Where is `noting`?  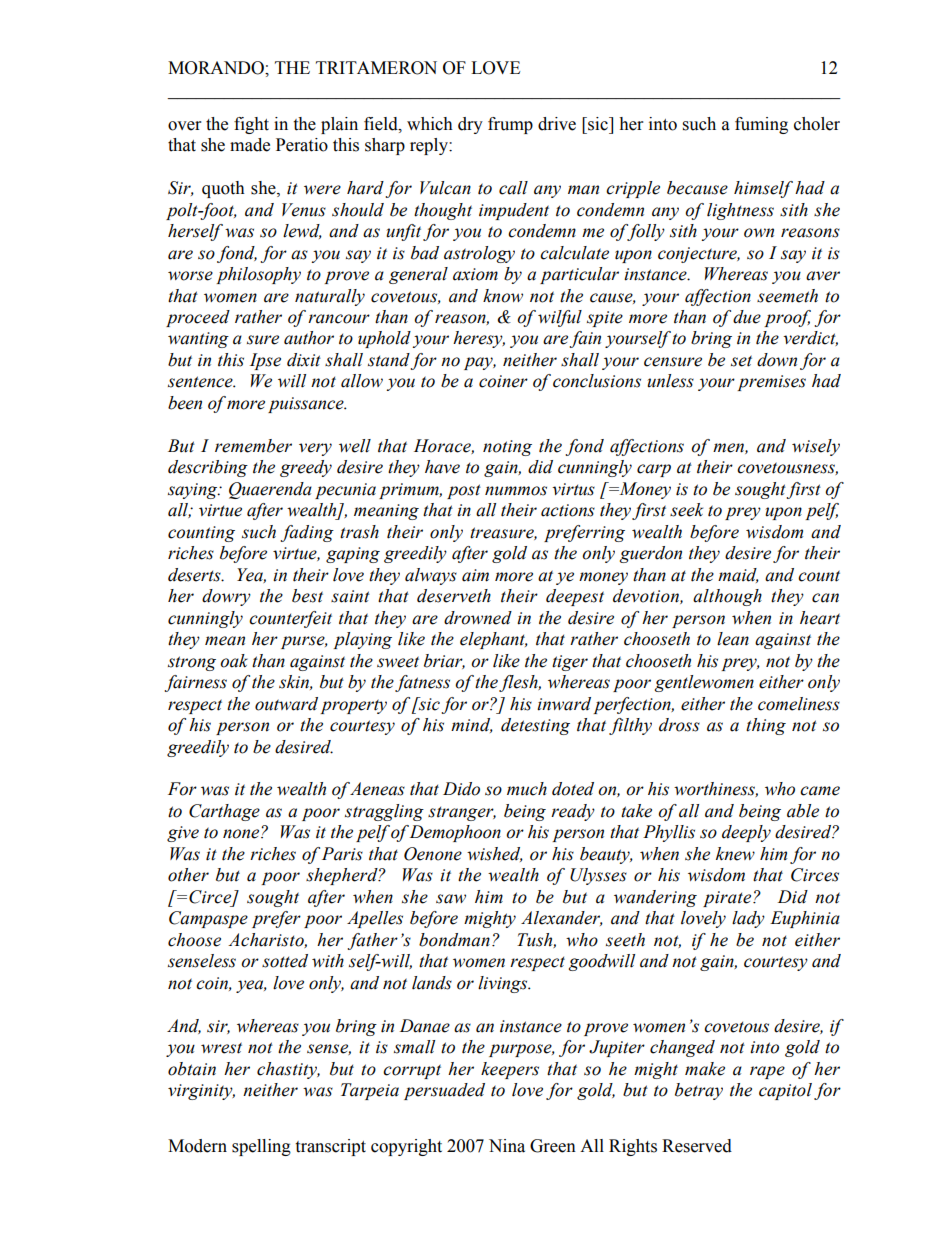
noting is located at coordinates (507, 448).
